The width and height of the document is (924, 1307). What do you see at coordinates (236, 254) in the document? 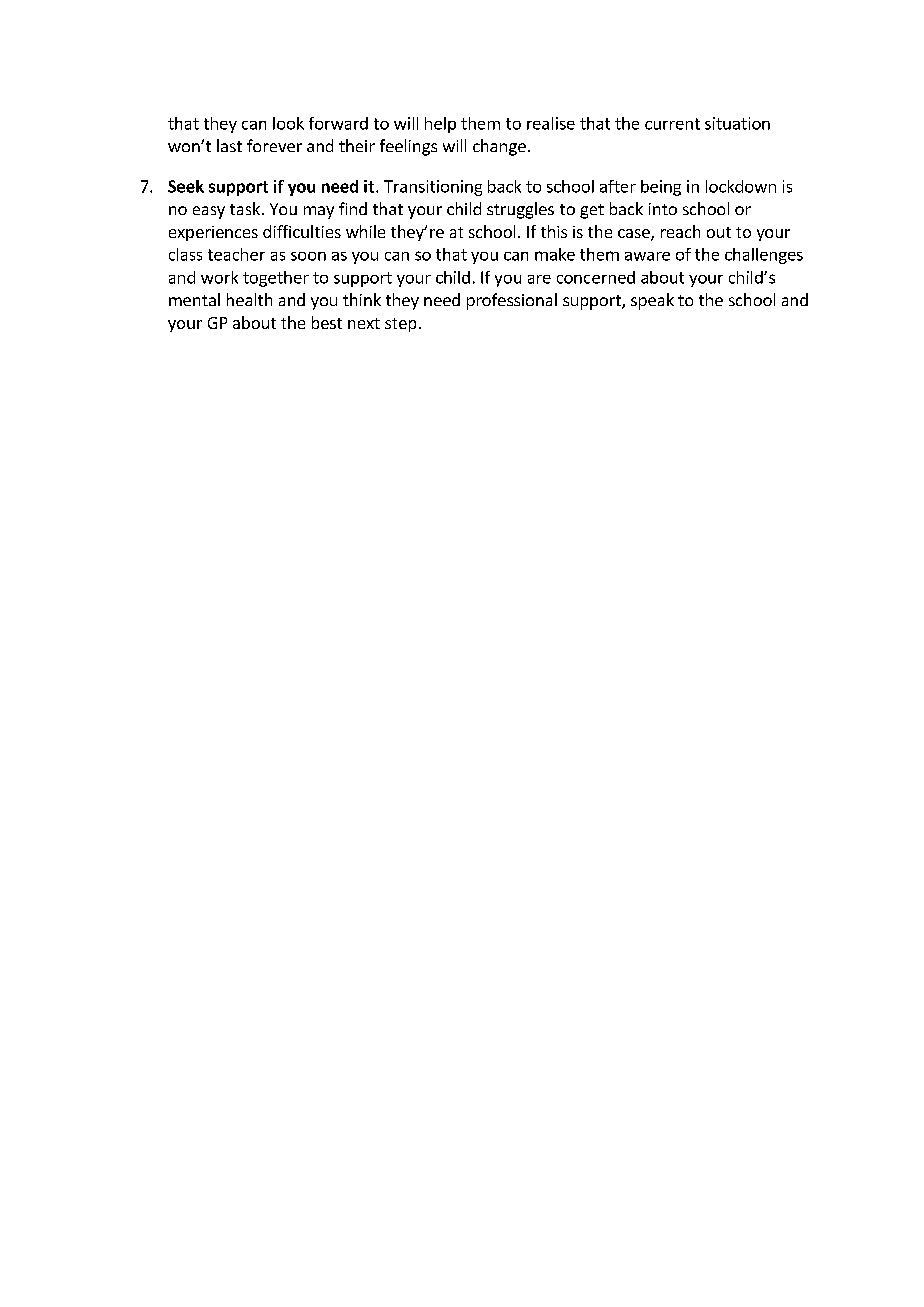
I see `teacher` at bounding box center [236, 254].
